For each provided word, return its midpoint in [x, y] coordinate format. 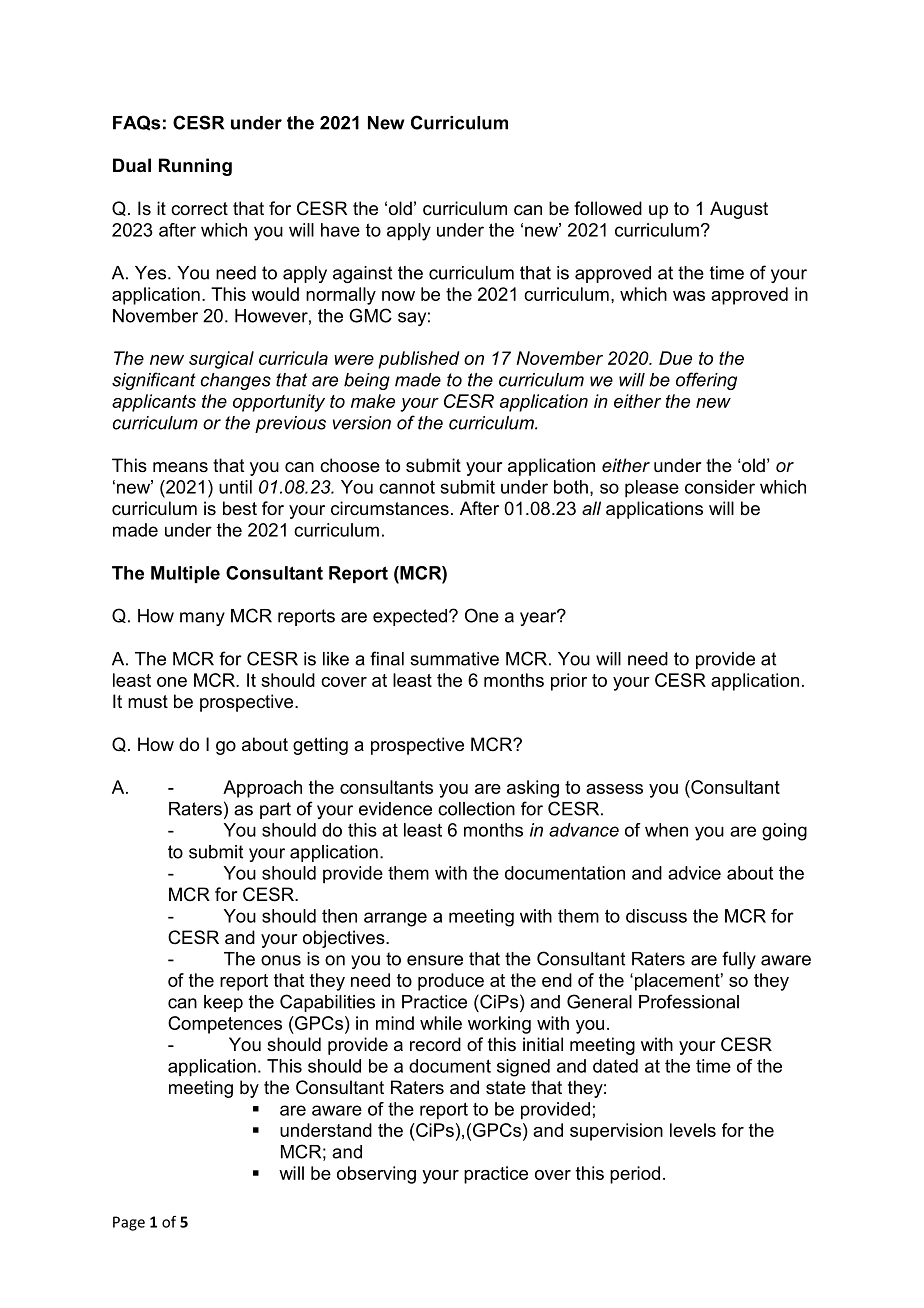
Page [129, 1223]
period [635, 1175]
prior [569, 682]
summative [454, 659]
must [148, 701]
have [340, 230]
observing [376, 1175]
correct [199, 208]
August [739, 210]
